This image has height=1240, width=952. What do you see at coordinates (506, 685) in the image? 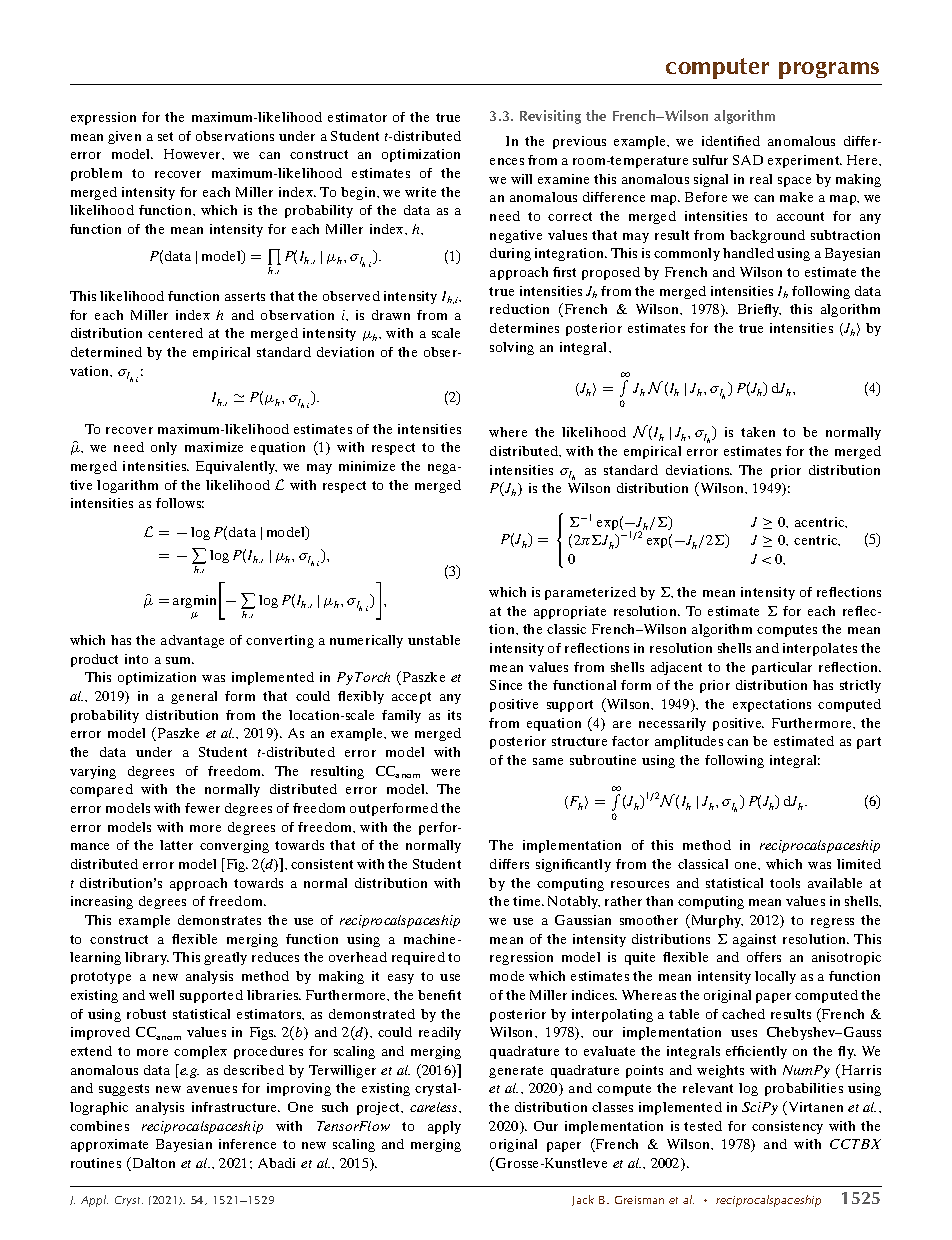
I see `Since` at bounding box center [506, 685].
